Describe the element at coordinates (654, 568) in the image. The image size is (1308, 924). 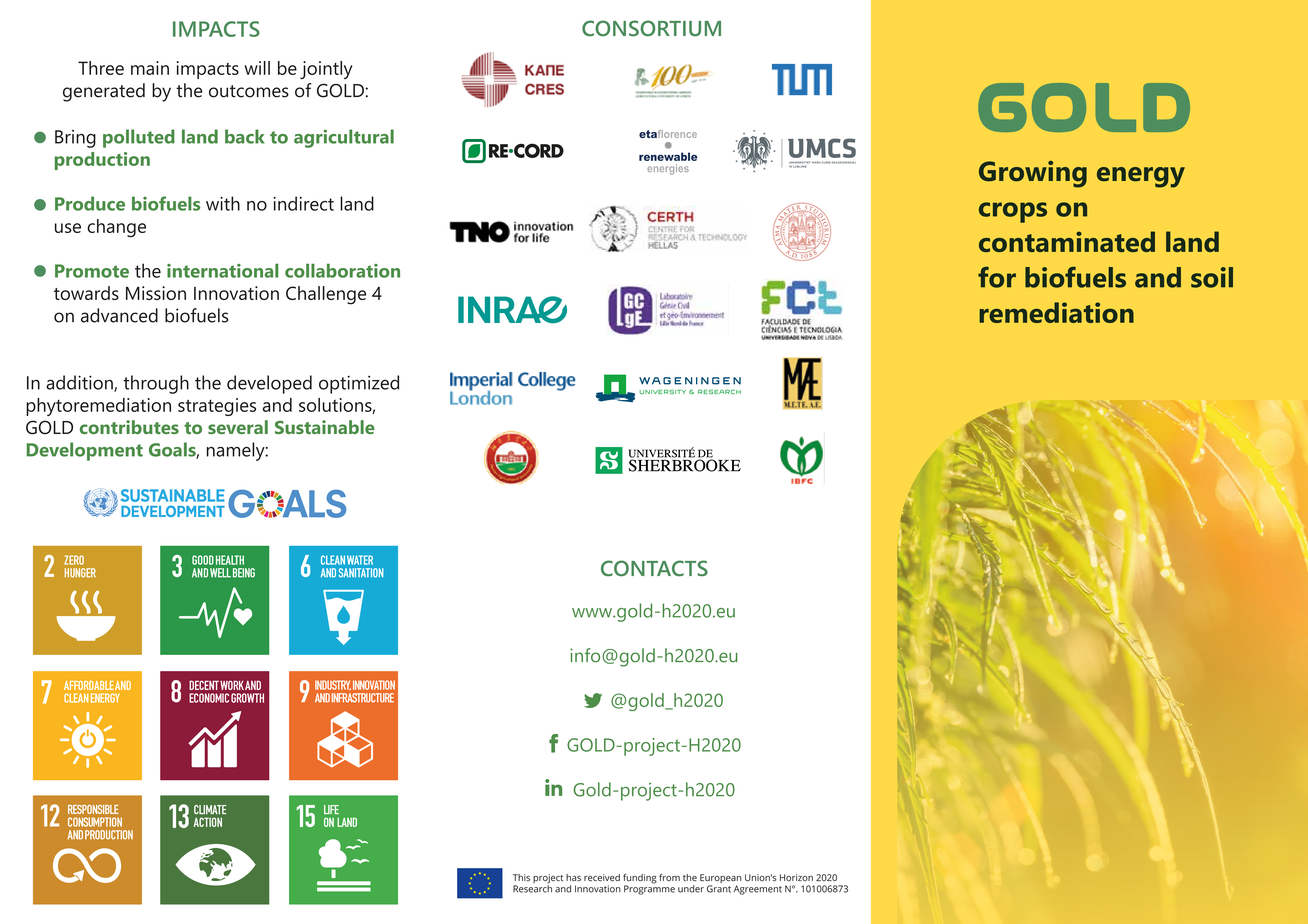
I see `CONTACTS` at that location.
